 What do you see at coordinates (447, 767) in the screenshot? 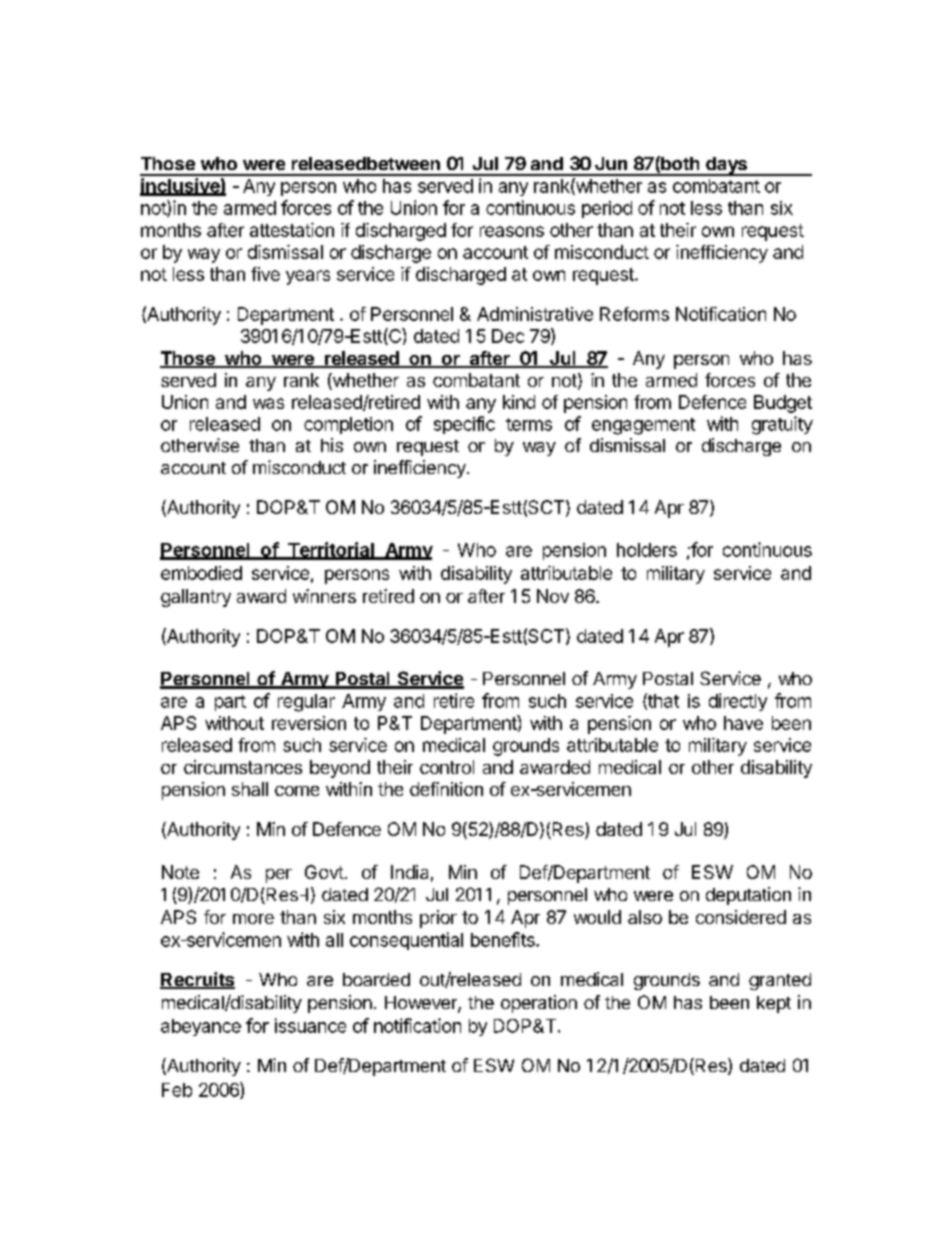
I see `control` at bounding box center [447, 767].
